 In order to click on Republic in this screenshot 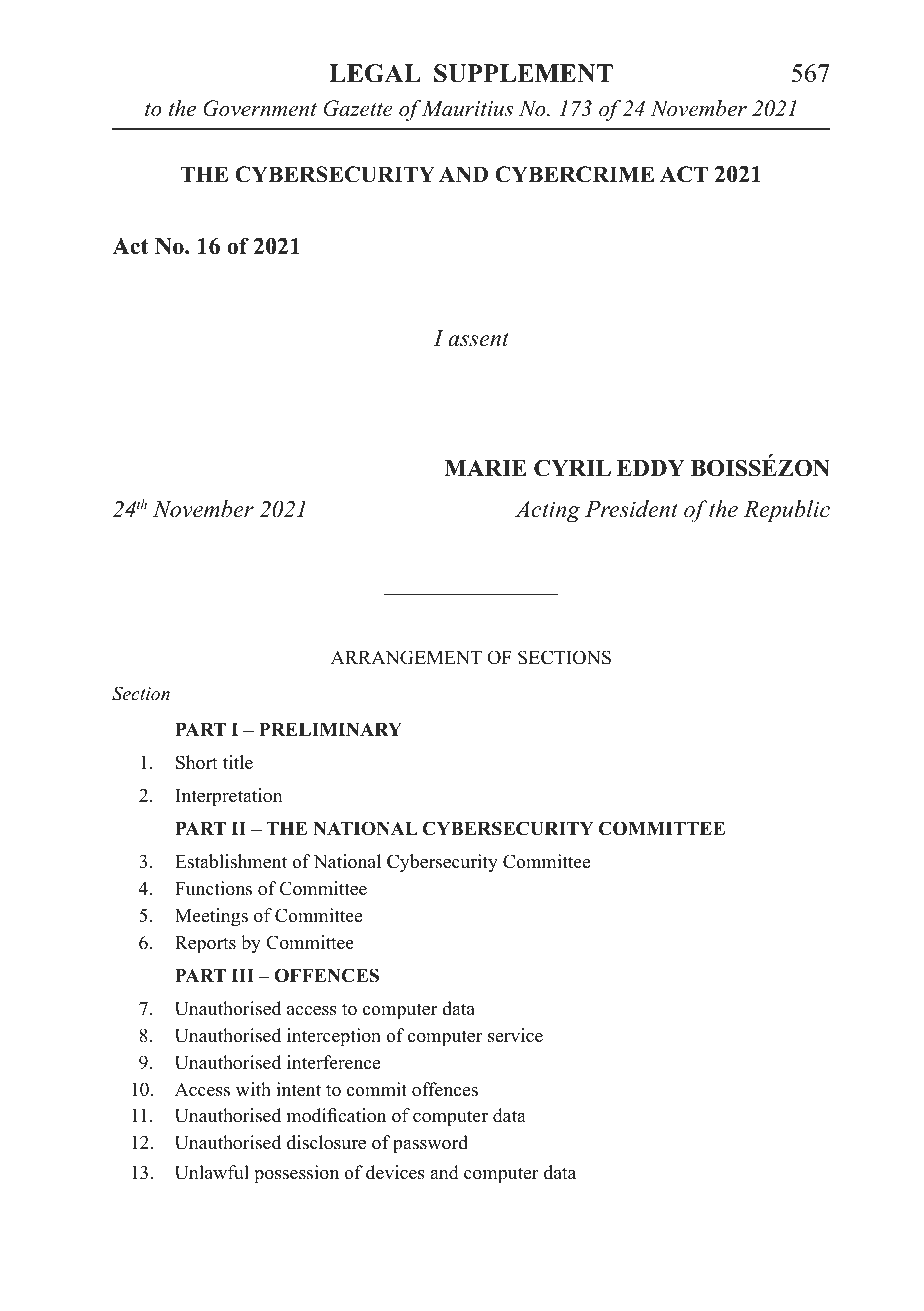, I will do `click(787, 511)`.
